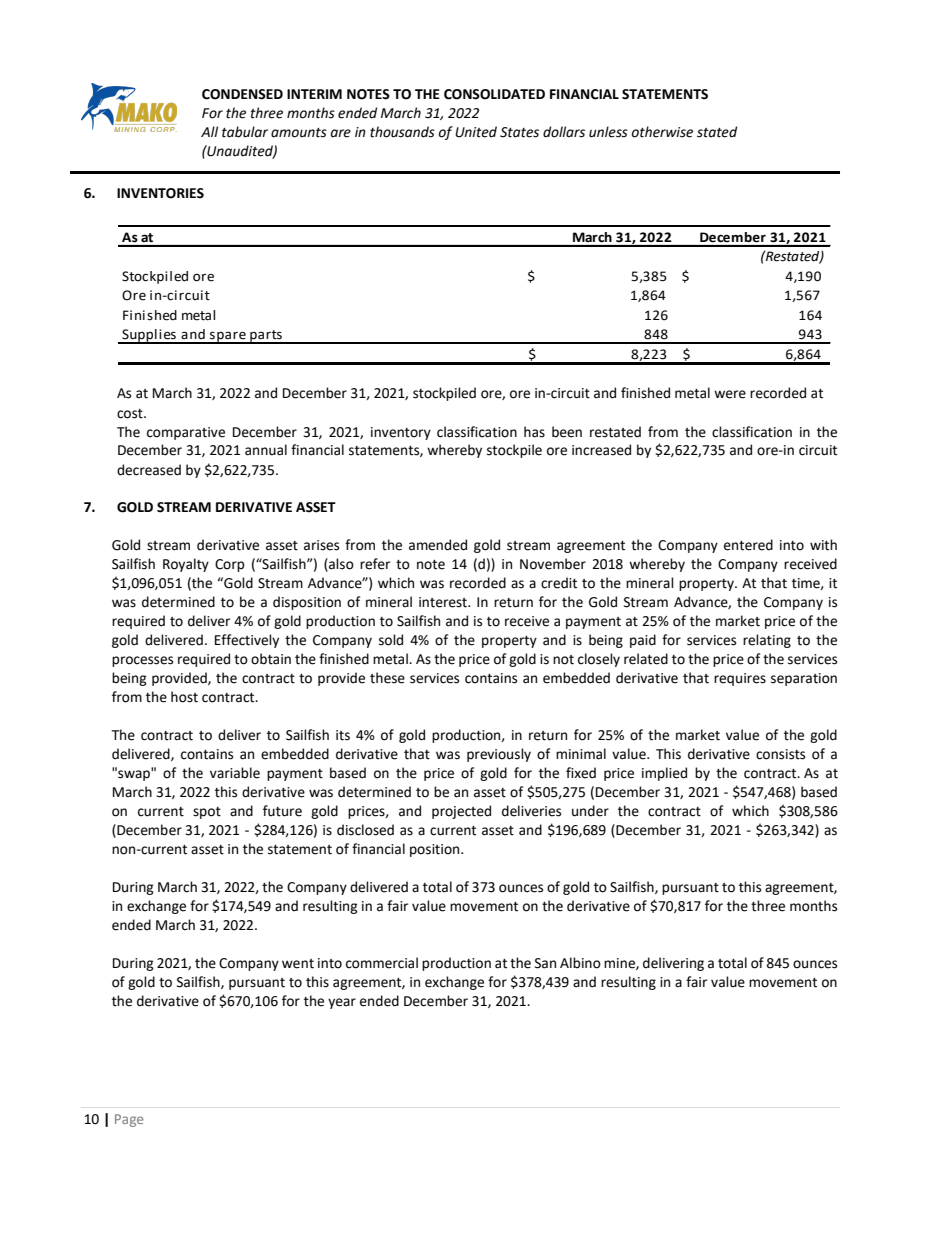  I want to click on implied, so click(664, 774).
